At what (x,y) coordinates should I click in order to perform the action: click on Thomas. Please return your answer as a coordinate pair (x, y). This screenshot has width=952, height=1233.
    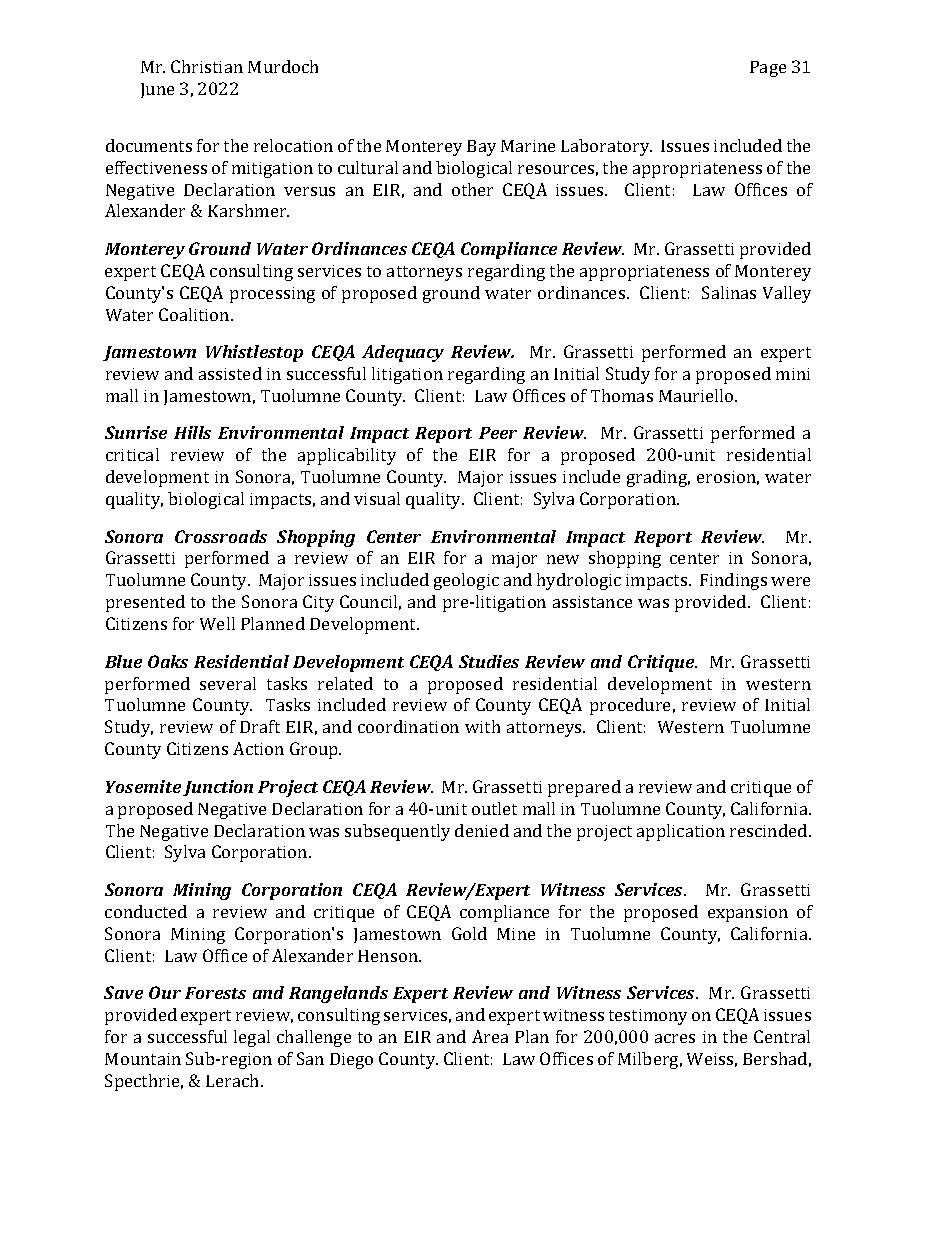
    Looking at the image, I should click on (622, 395).
